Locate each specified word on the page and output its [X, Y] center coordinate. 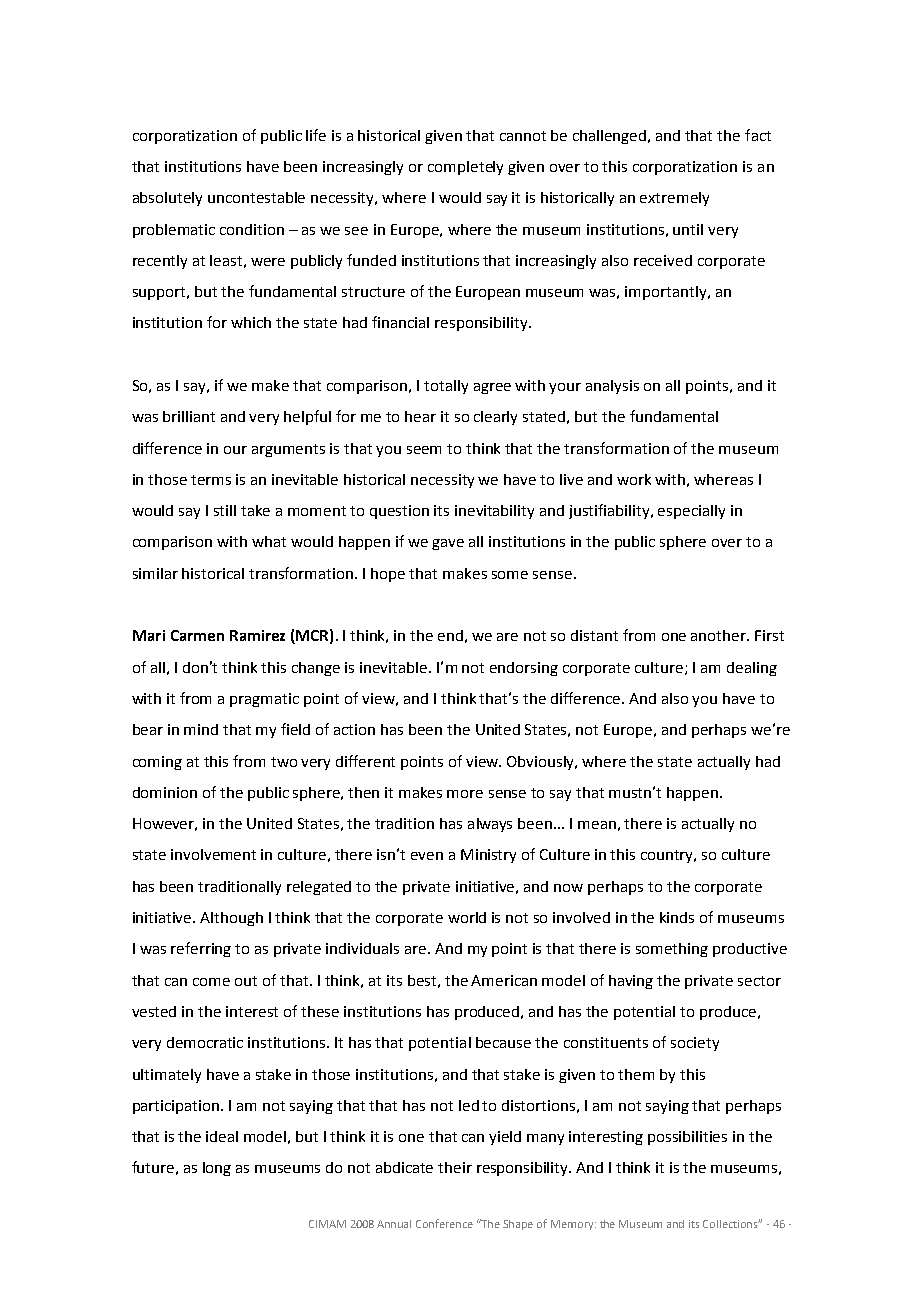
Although [231, 919]
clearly [495, 418]
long [217, 1169]
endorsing [524, 669]
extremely [674, 199]
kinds [677, 917]
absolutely [167, 199]
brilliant [189, 416]
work [634, 479]
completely [465, 168]
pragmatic [264, 700]
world [467, 917]
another [720, 635]
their [455, 1167]
